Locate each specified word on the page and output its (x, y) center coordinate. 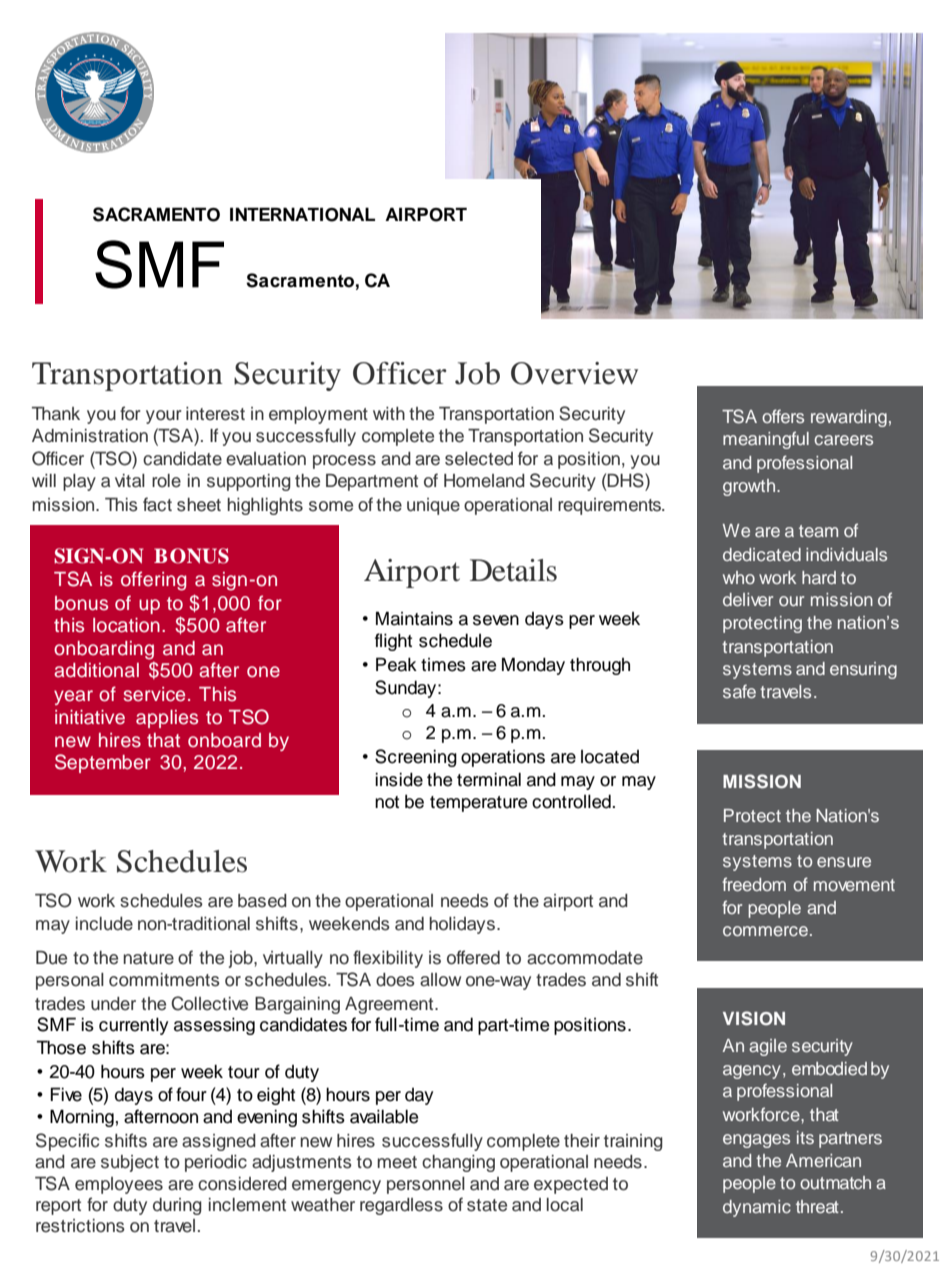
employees (119, 1185)
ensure (844, 862)
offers (783, 416)
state (487, 1205)
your (164, 417)
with (389, 413)
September (103, 763)
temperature (478, 804)
